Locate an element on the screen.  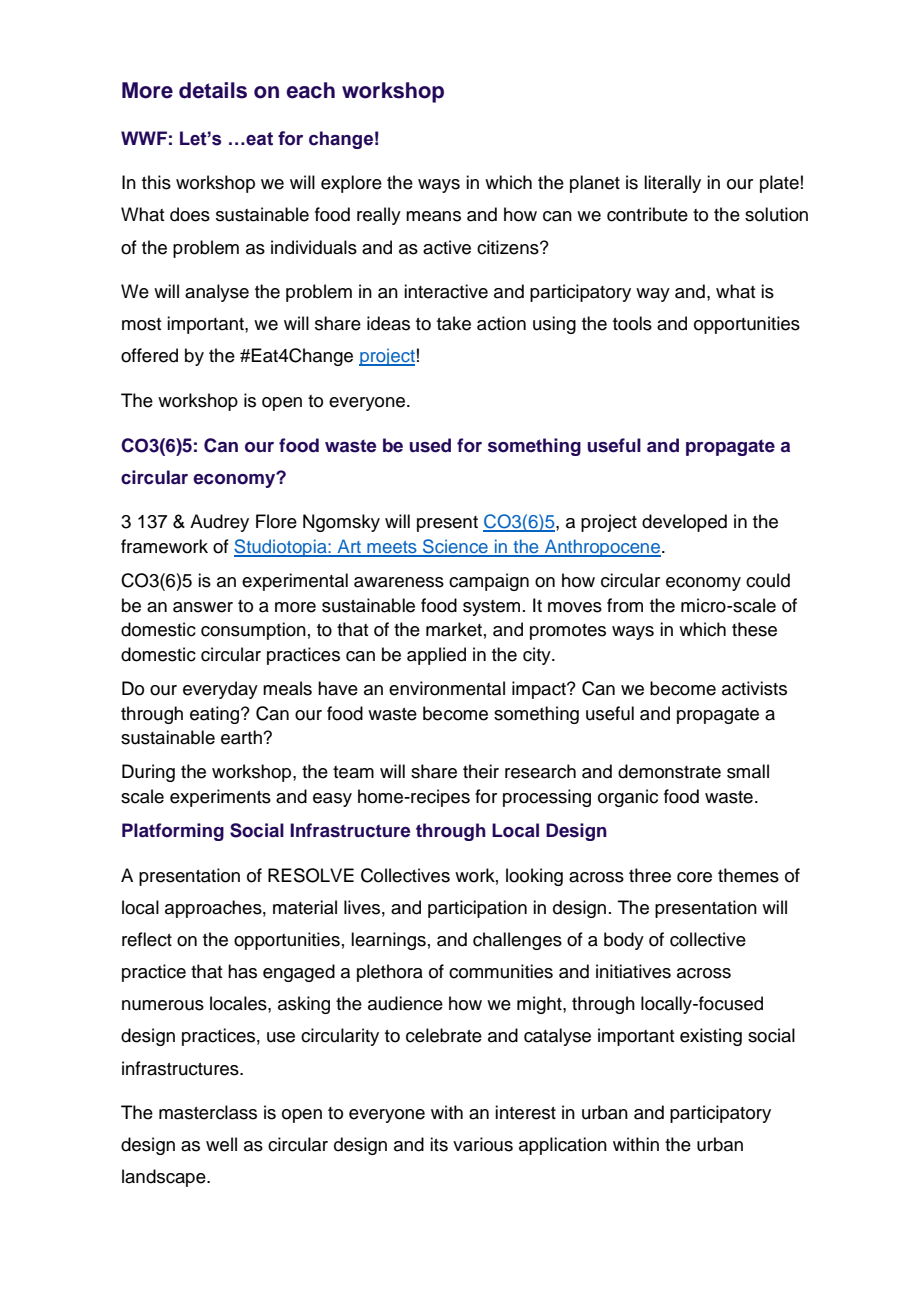
market is located at coordinates (454, 629).
